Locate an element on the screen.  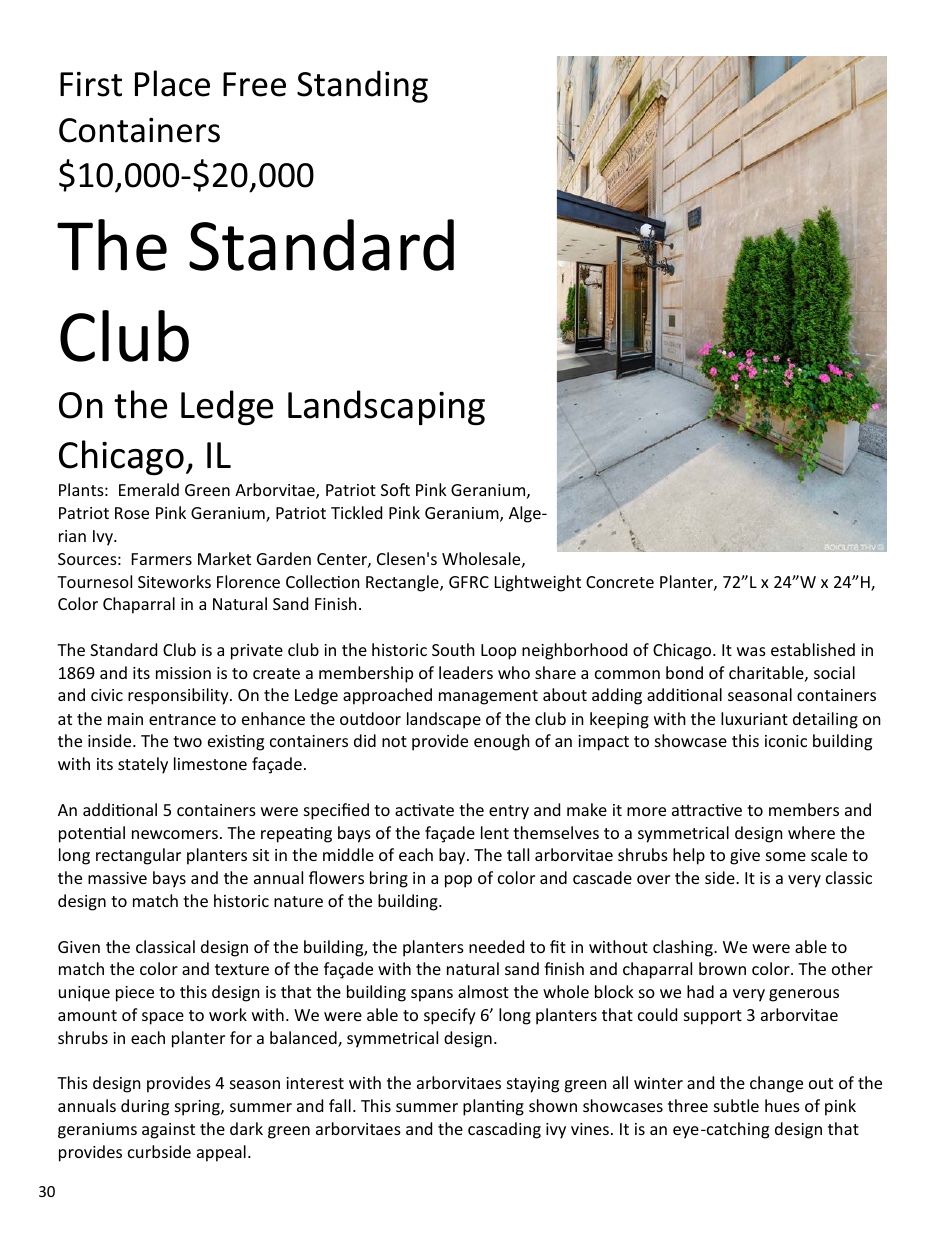
was is located at coordinates (751, 651).
